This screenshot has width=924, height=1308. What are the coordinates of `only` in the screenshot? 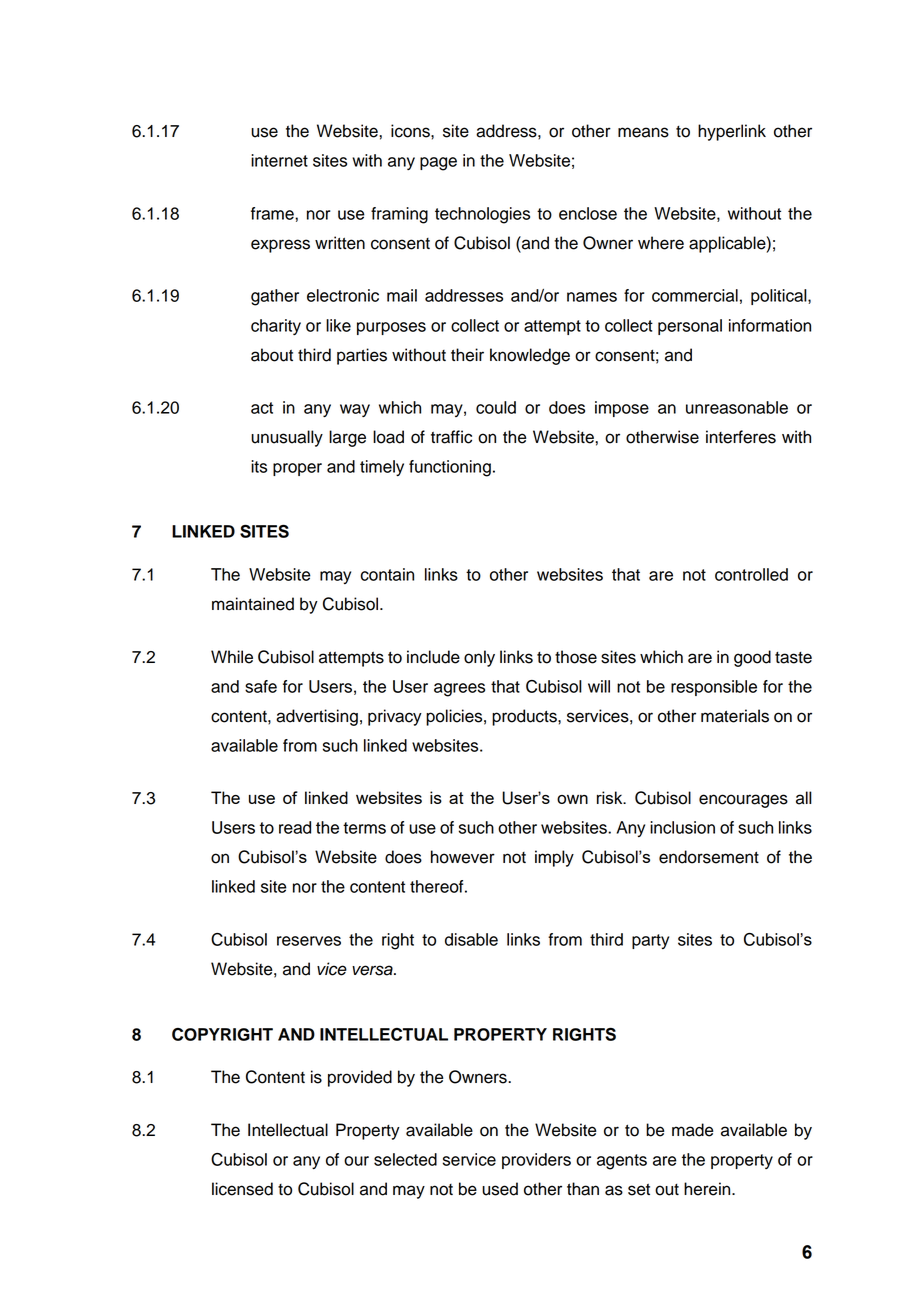 It's located at (479, 658).
